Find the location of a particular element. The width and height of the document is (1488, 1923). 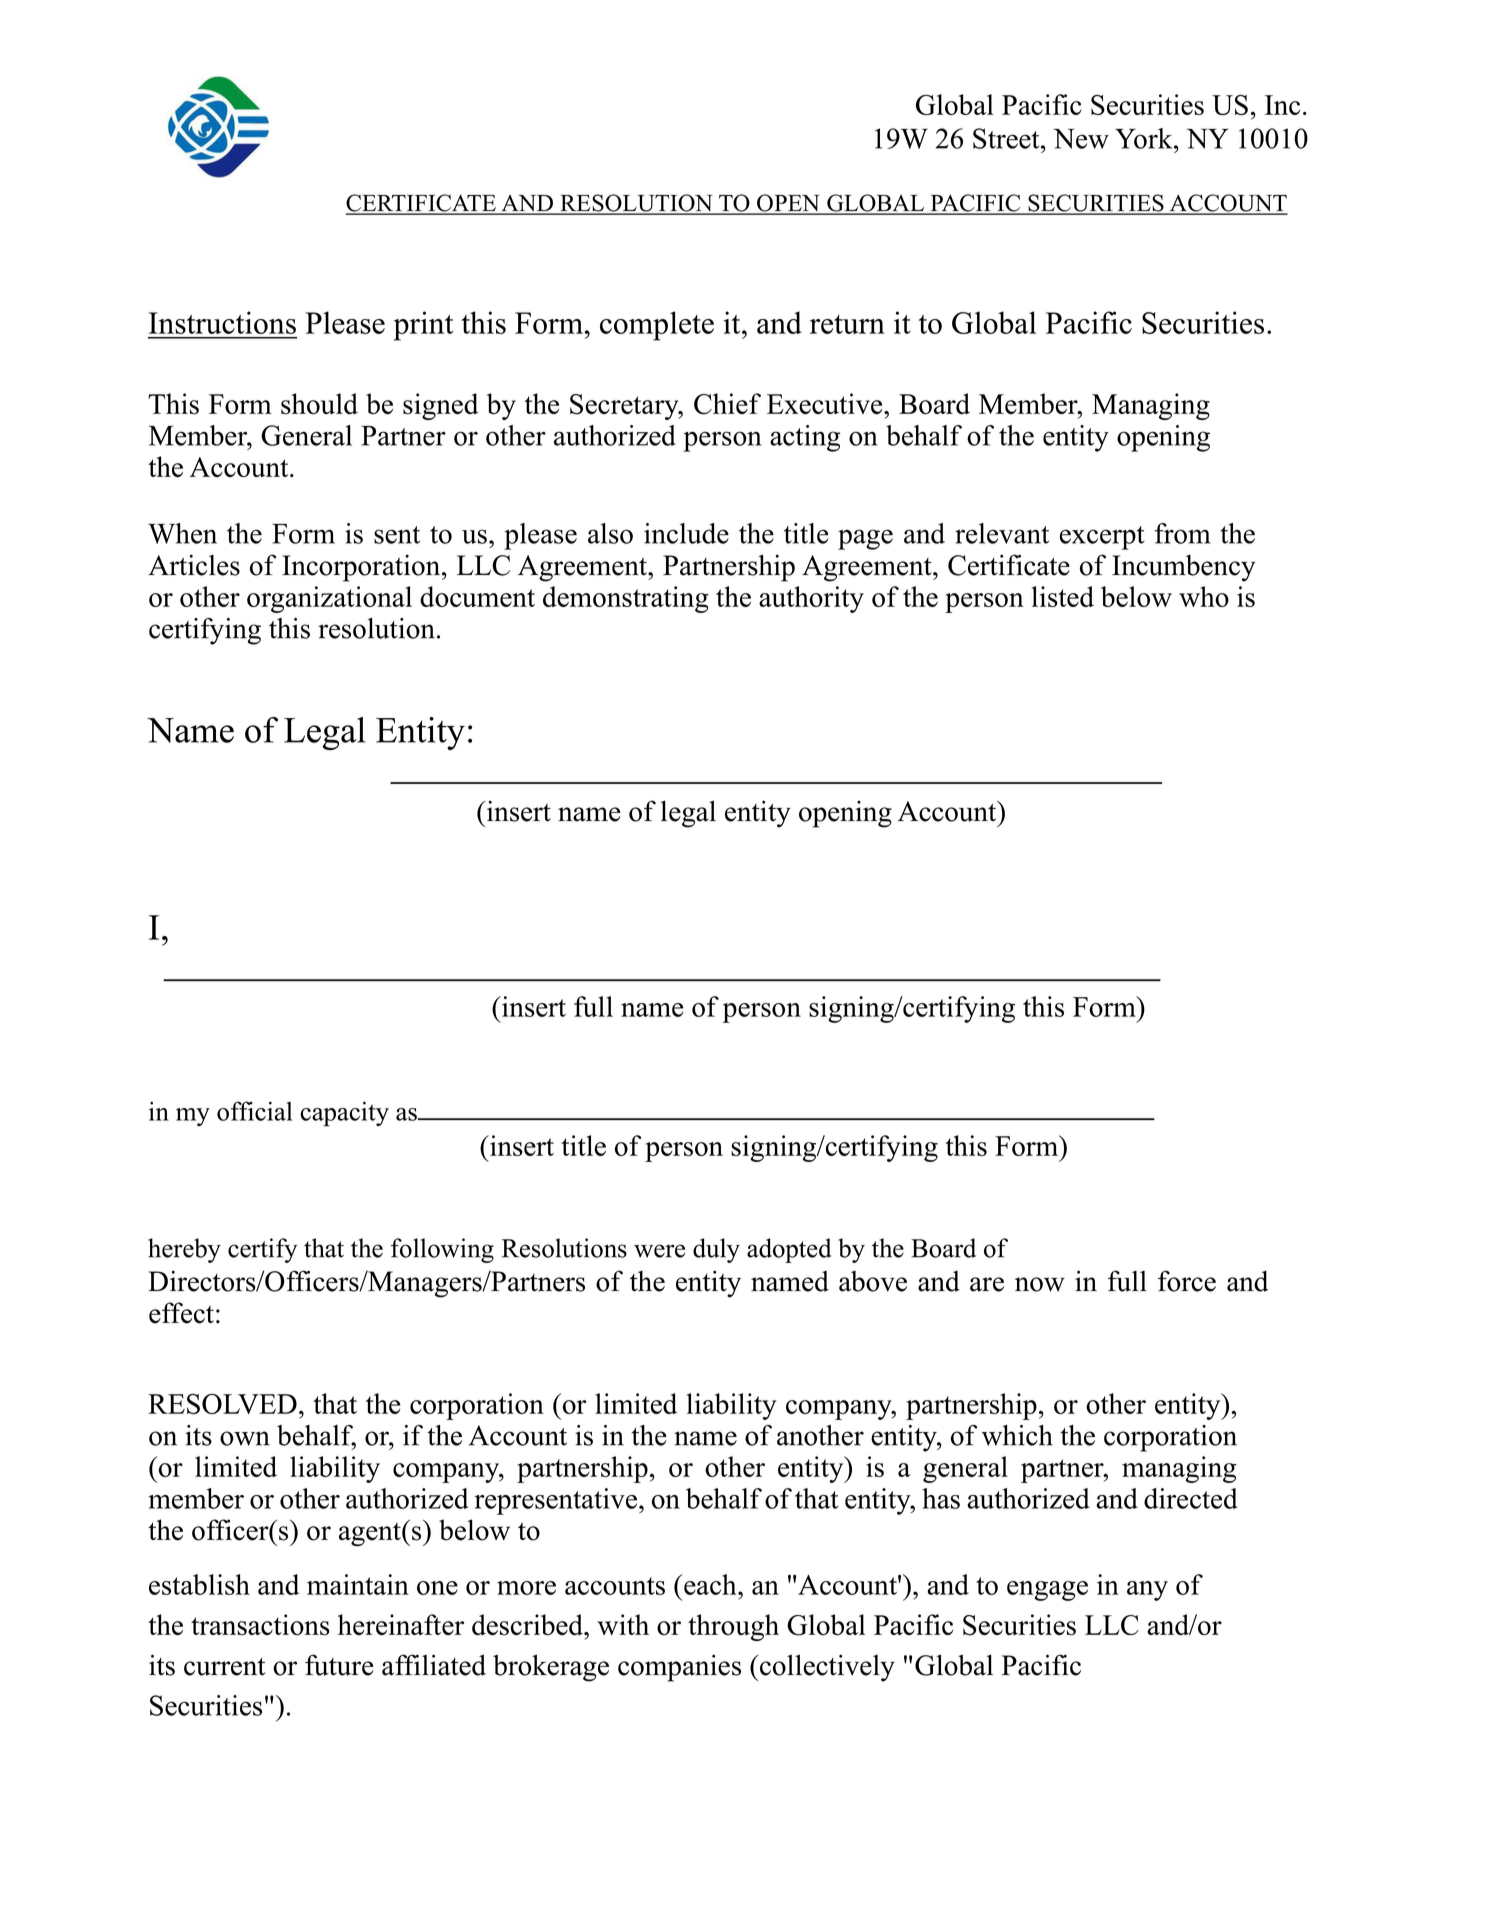

complete is located at coordinates (657, 326).
